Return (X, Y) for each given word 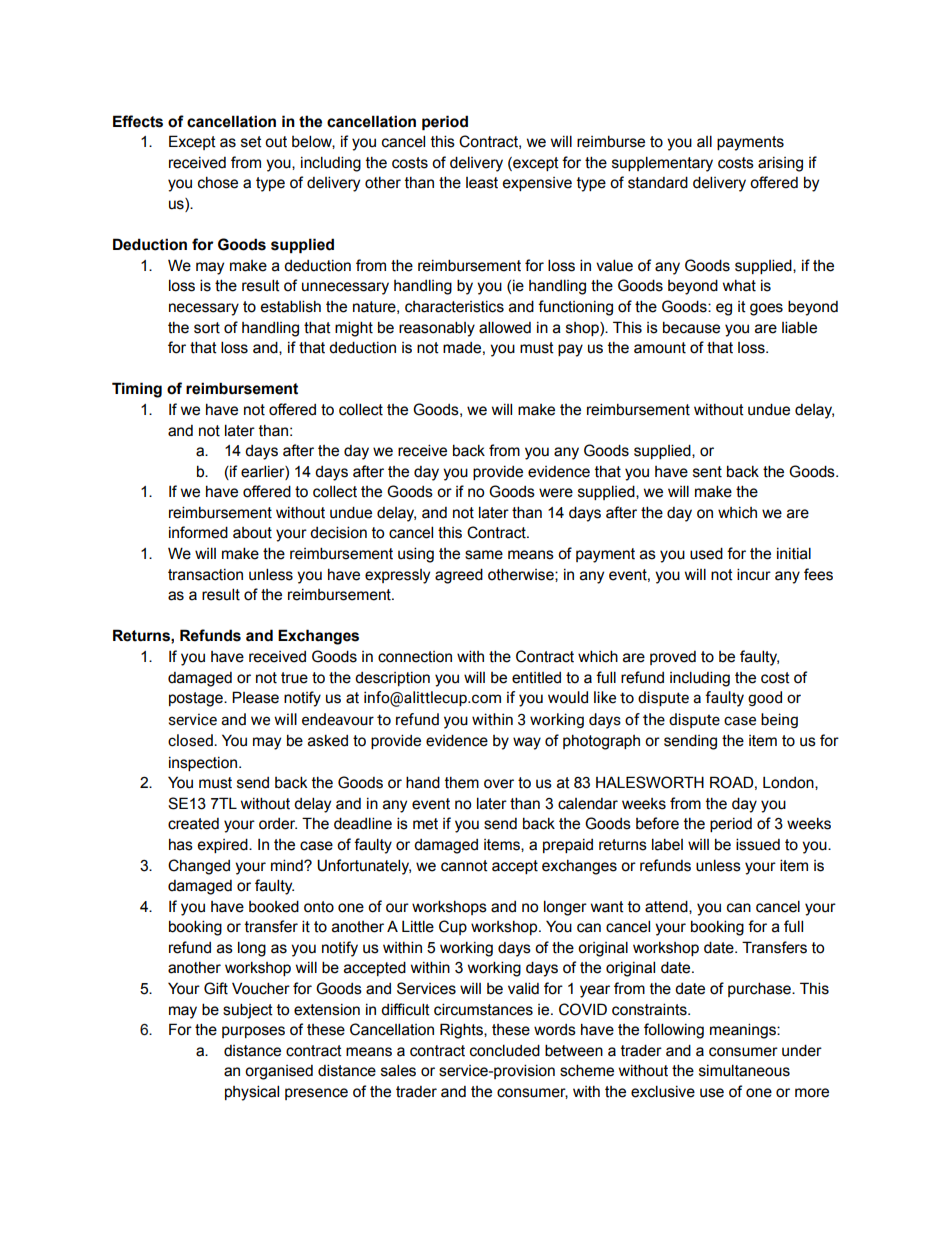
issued (758, 844)
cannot (464, 866)
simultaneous (744, 1070)
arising (780, 164)
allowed (505, 327)
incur (754, 574)
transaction (205, 575)
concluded (505, 1050)
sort (207, 328)
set (251, 142)
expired (223, 845)
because (691, 327)
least (482, 183)
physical (252, 1093)
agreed (459, 576)
